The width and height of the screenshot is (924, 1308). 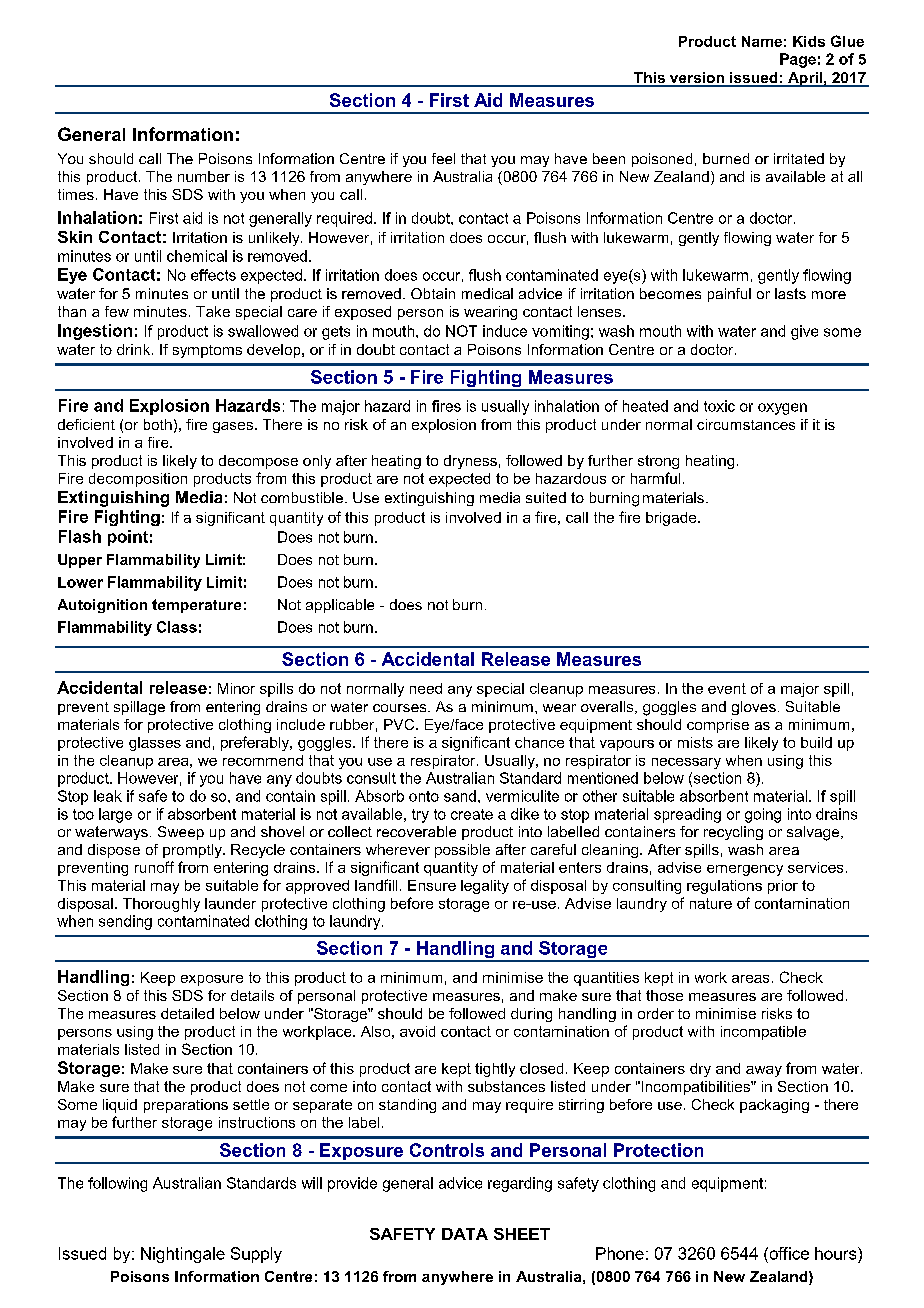 What do you see at coordinates (729, 295) in the screenshot?
I see `painful` at bounding box center [729, 295].
